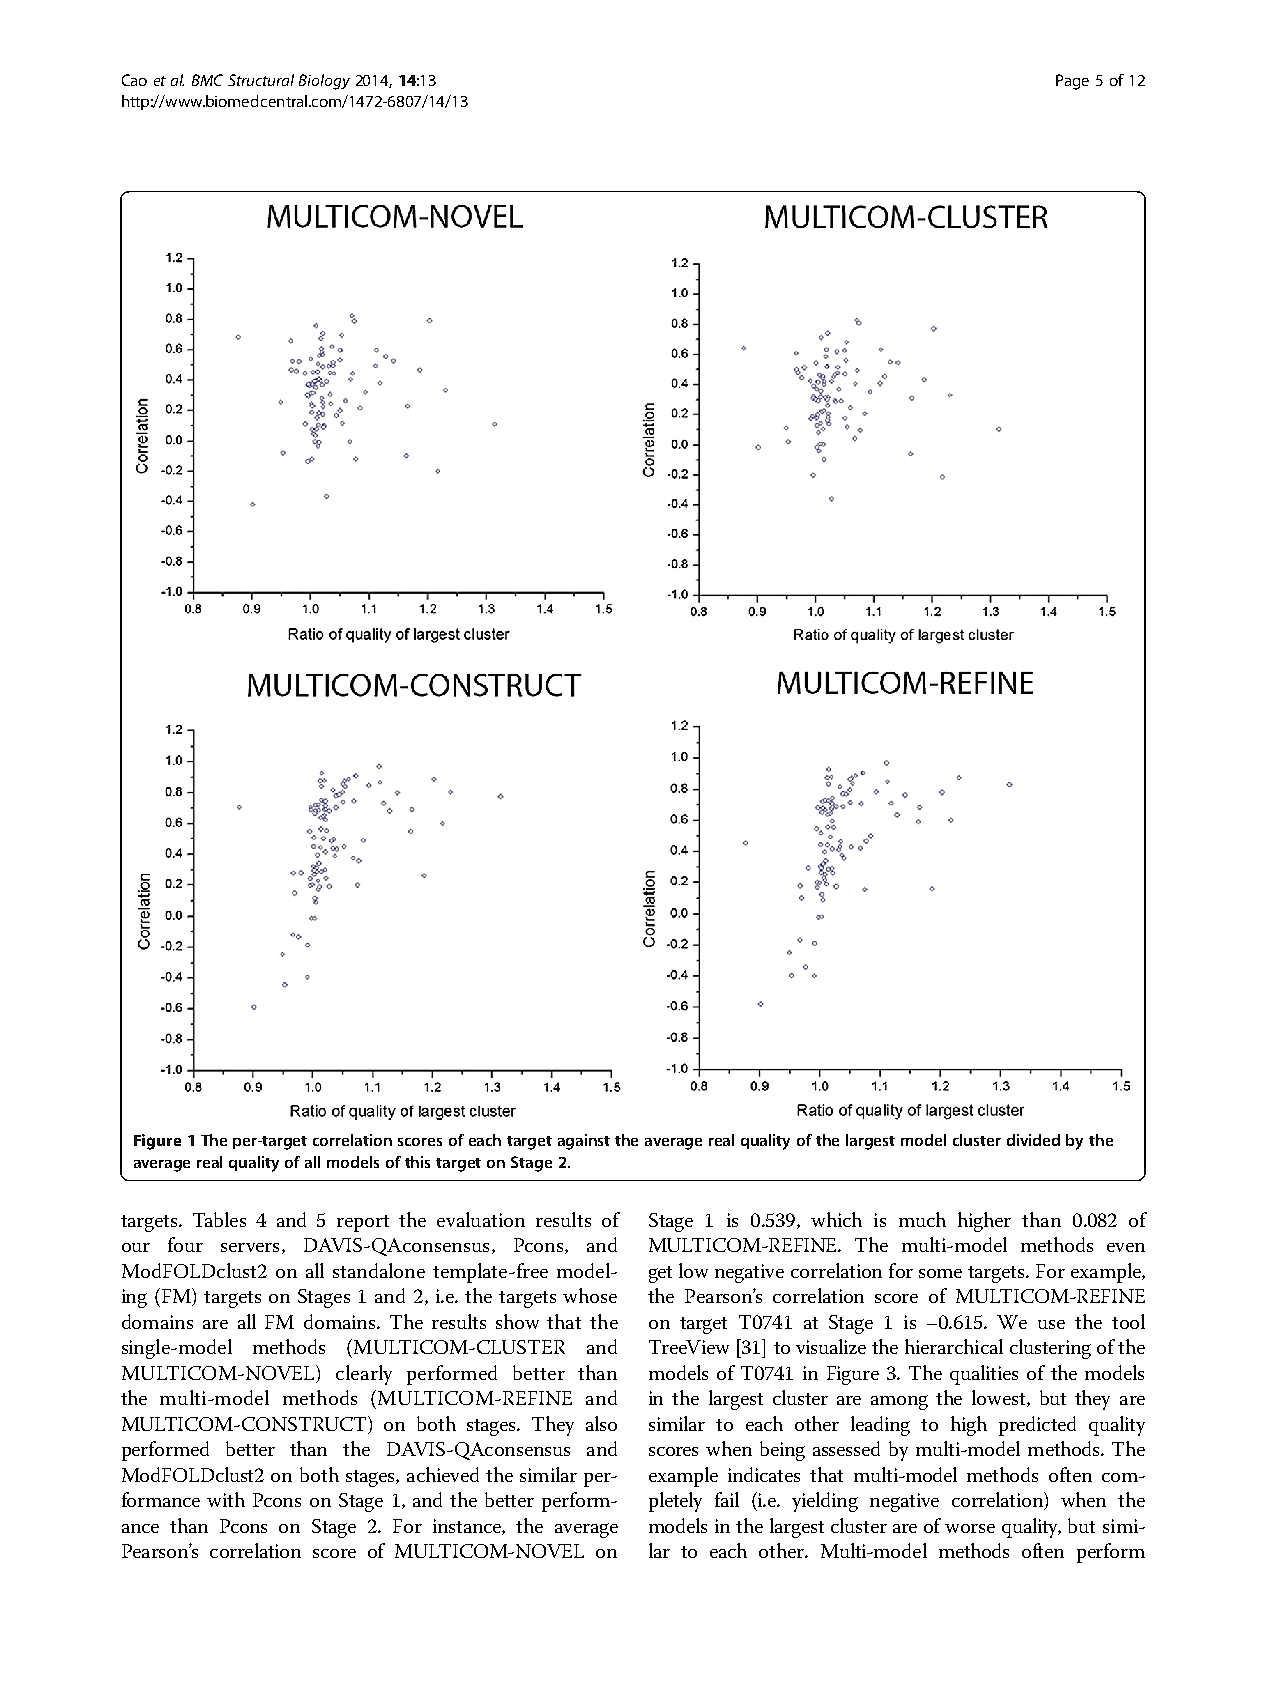  I want to click on Biology, so click(324, 82).
